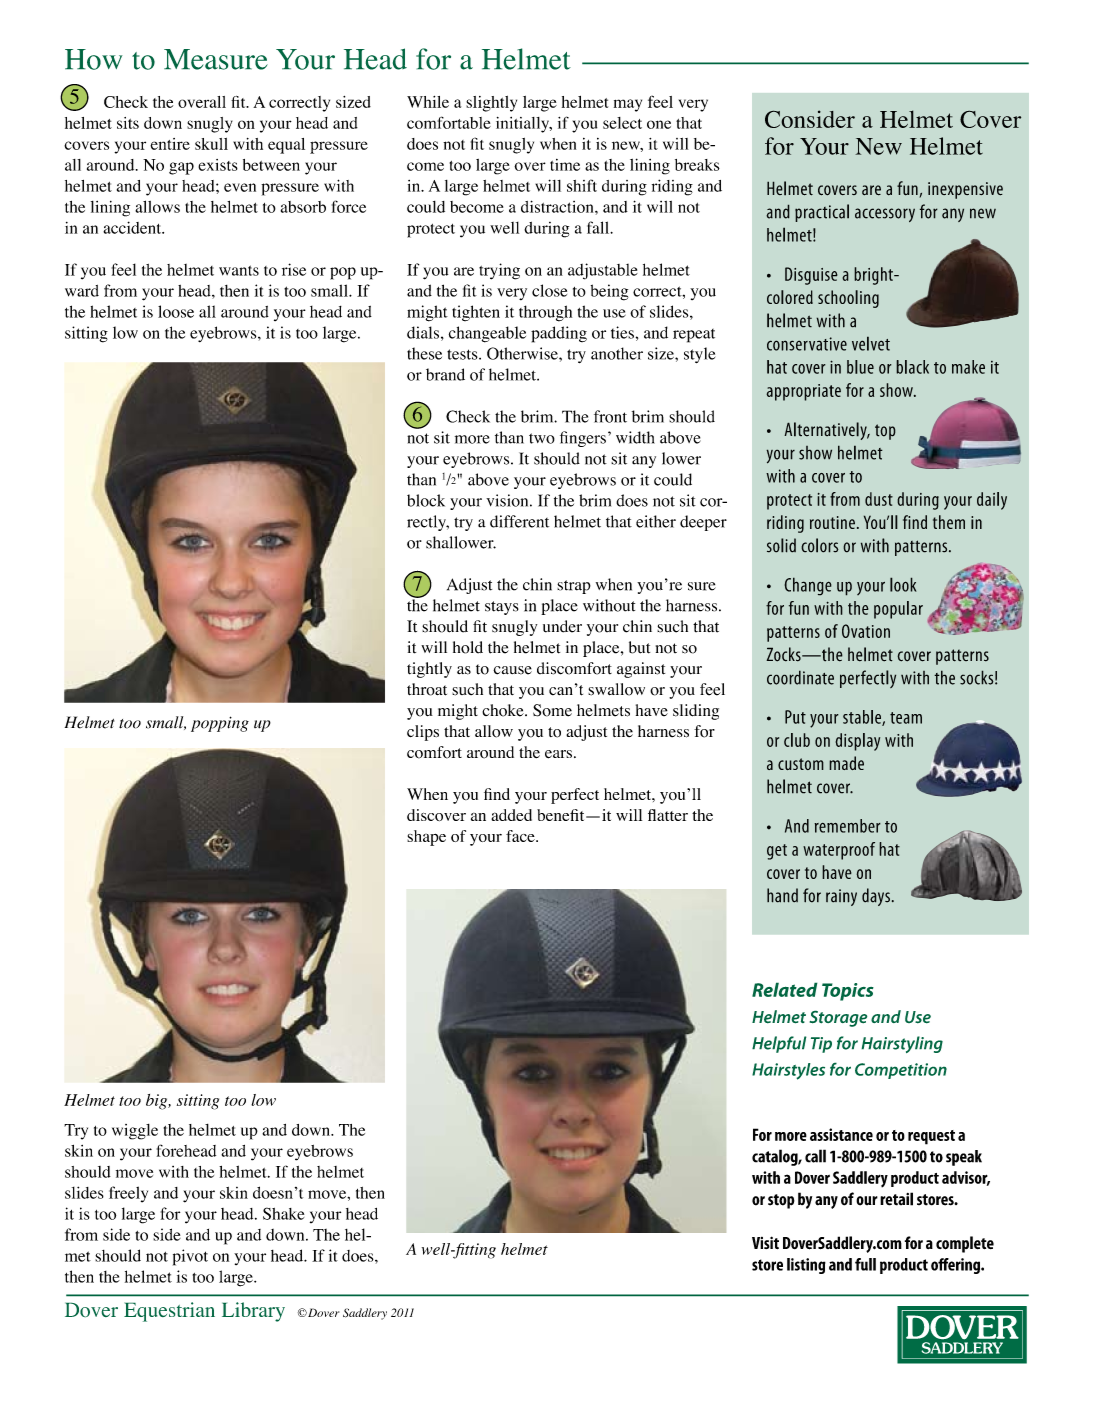  What do you see at coordinates (521, 836) in the screenshot?
I see `face` at bounding box center [521, 836].
